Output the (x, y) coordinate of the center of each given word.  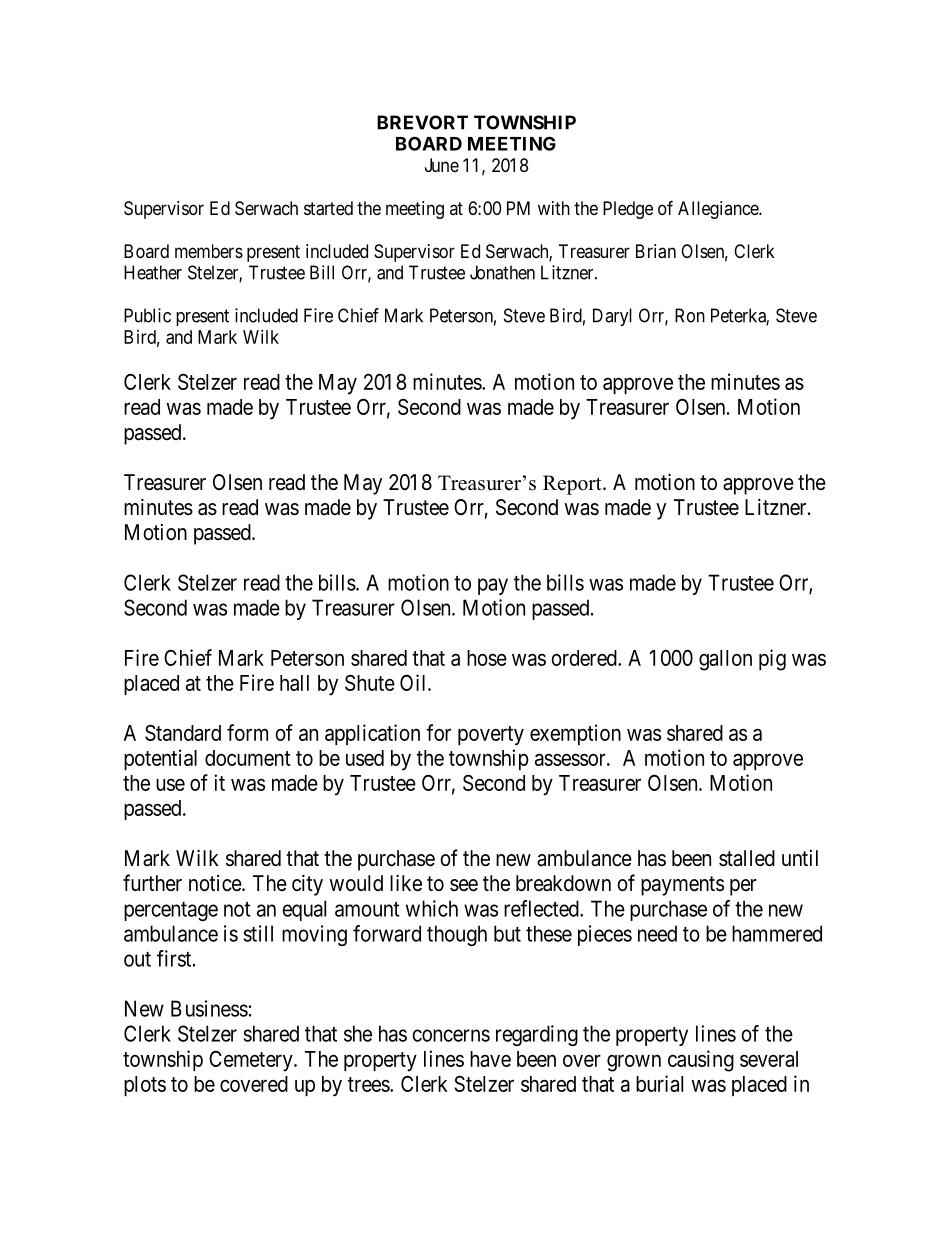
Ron (690, 315)
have (490, 1059)
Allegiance (719, 210)
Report (573, 485)
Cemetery (252, 1061)
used (365, 758)
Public (147, 315)
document (248, 758)
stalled (747, 858)
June (442, 165)
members (209, 251)
